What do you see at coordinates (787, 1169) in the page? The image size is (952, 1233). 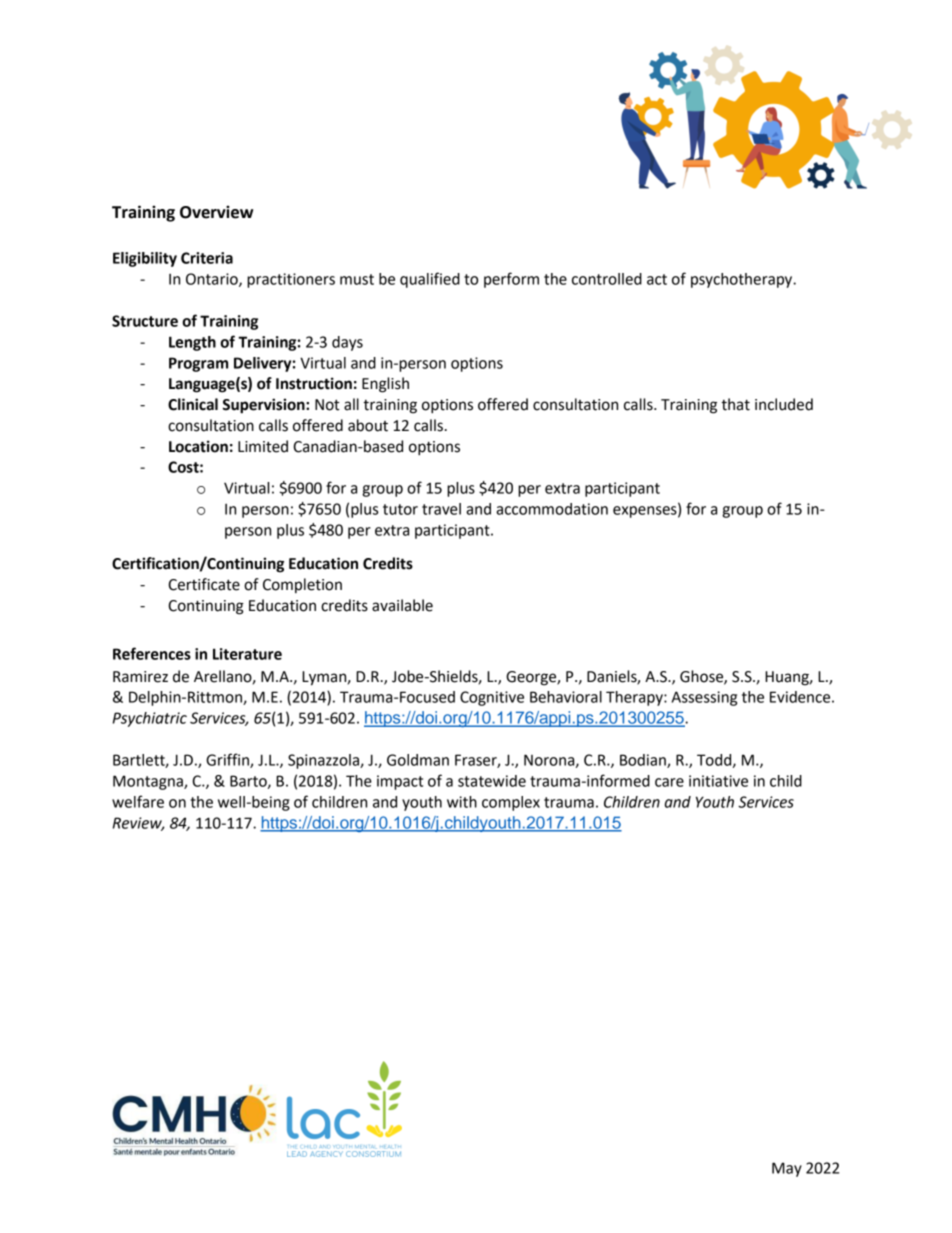 I see `May` at bounding box center [787, 1169].
